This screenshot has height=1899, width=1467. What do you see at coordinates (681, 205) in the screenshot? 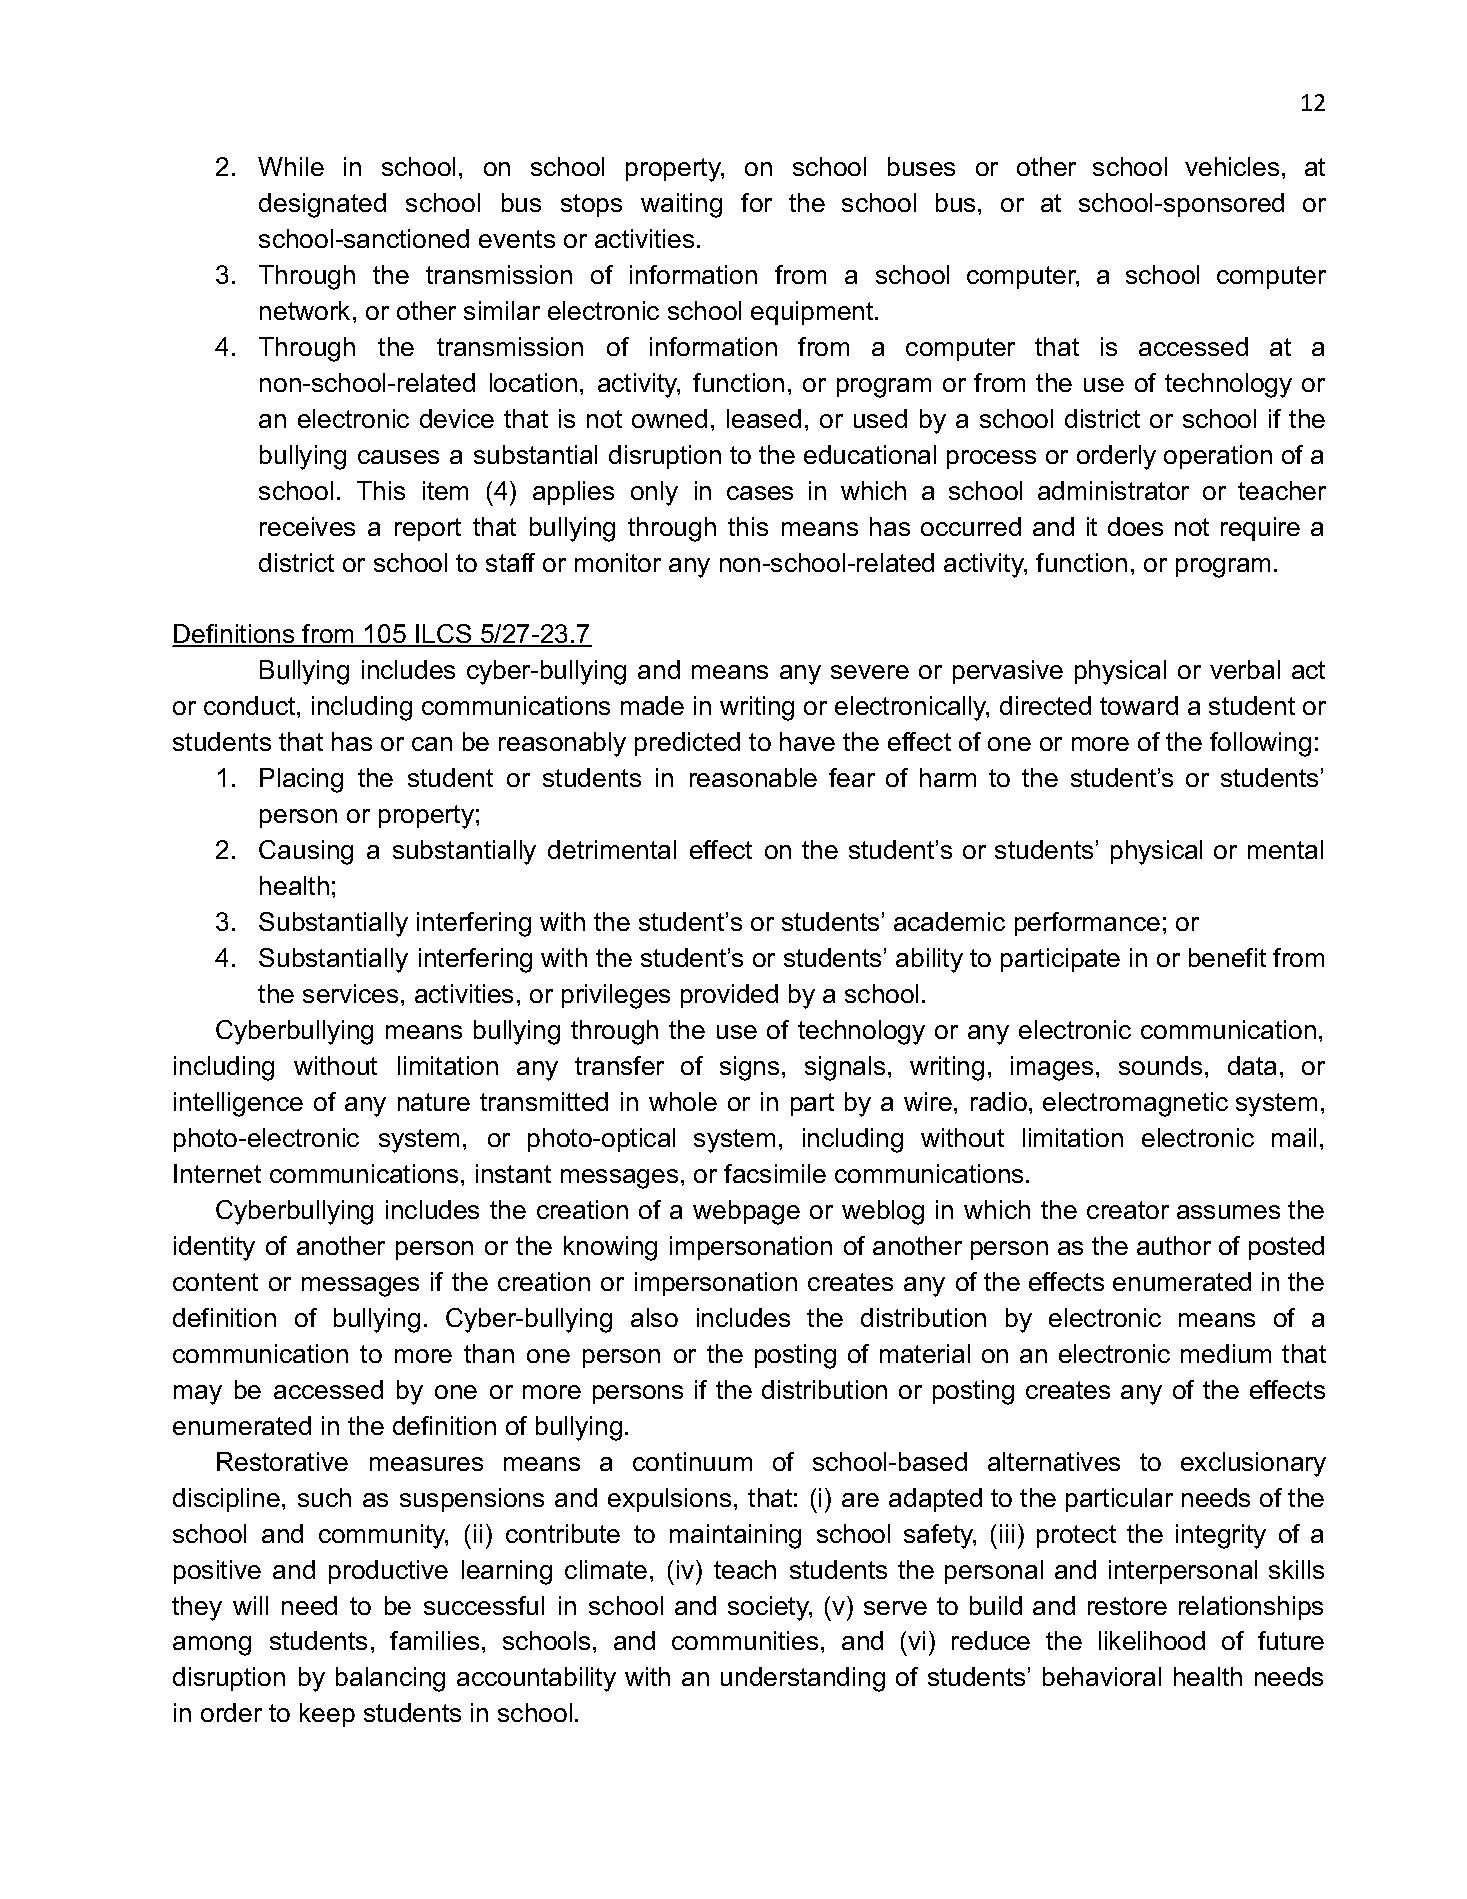
I see `waiting` at bounding box center [681, 205].
